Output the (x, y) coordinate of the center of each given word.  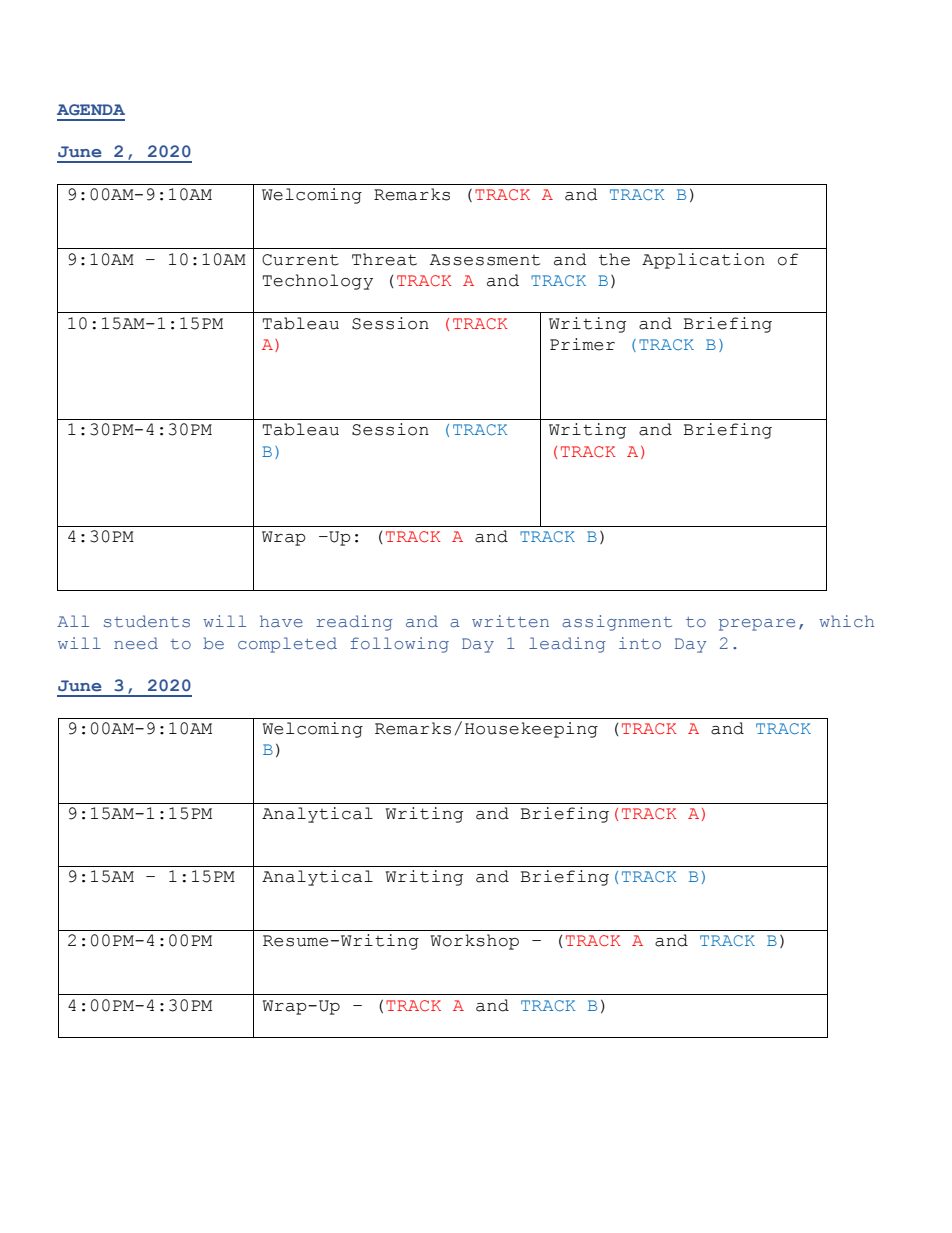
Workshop (475, 942)
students (147, 621)
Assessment (485, 260)
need (136, 643)
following (399, 645)
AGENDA (91, 109)
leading (567, 645)
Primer (582, 344)
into (640, 643)
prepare (757, 625)
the (614, 259)
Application (703, 261)
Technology (318, 282)
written (510, 621)
